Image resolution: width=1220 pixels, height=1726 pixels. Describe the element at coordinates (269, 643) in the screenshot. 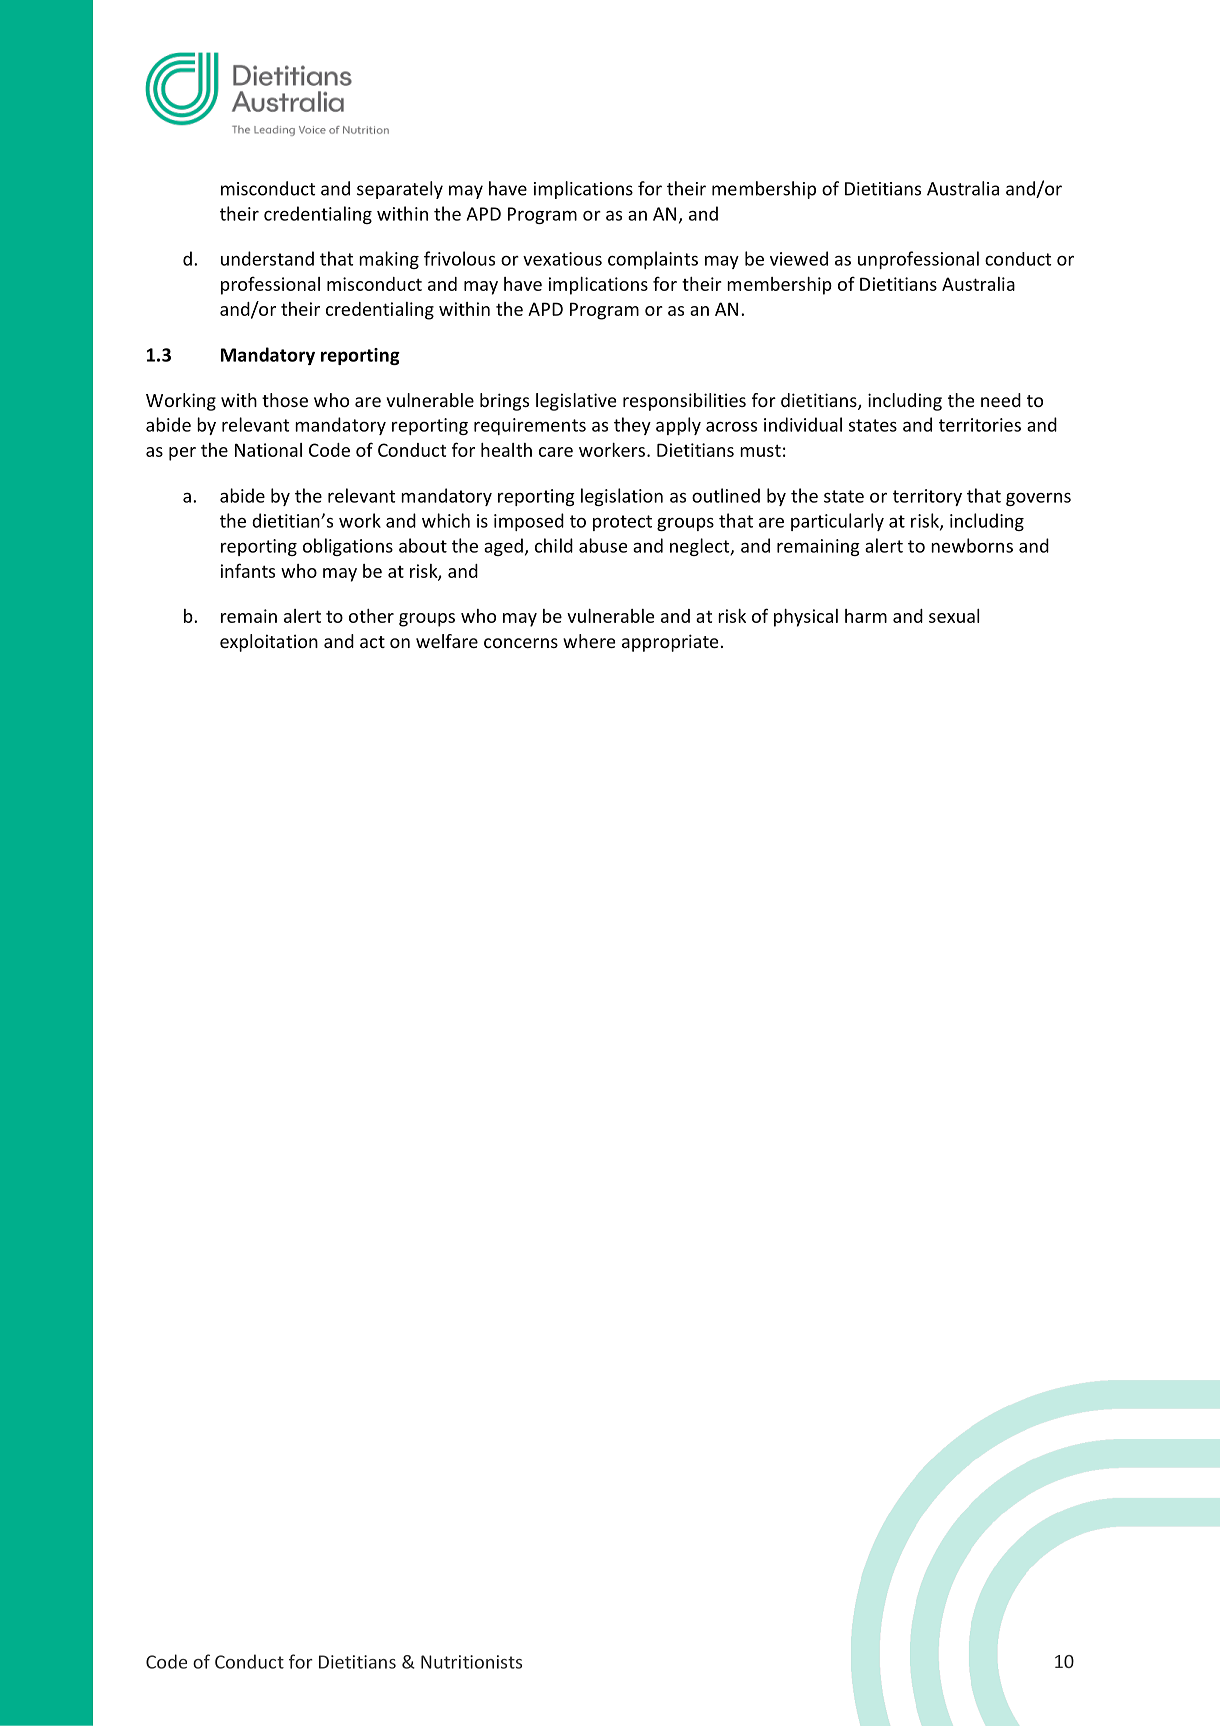

I see `exploitation` at that location.
